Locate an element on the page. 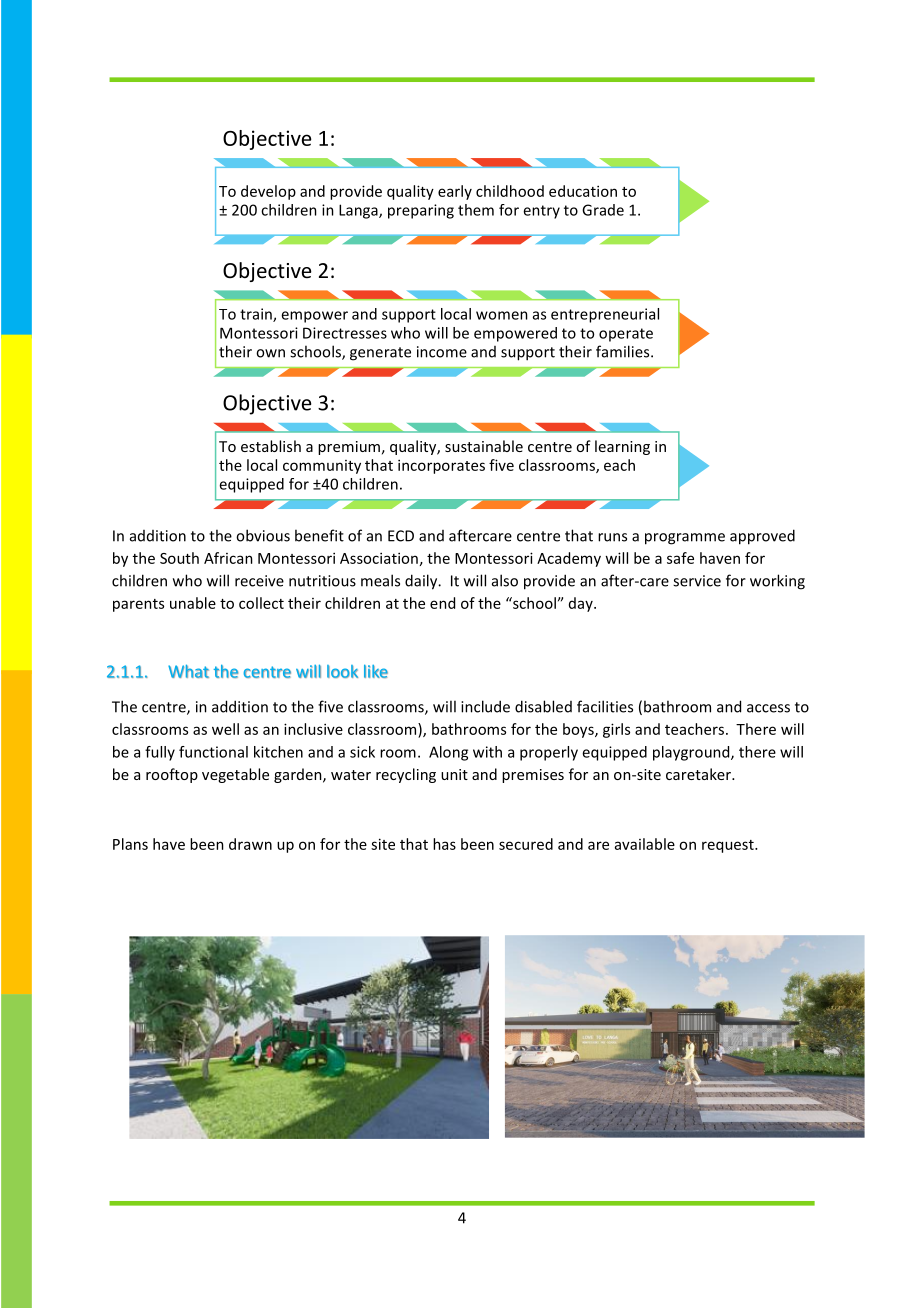 The image size is (924, 1308). own is located at coordinates (270, 353).
